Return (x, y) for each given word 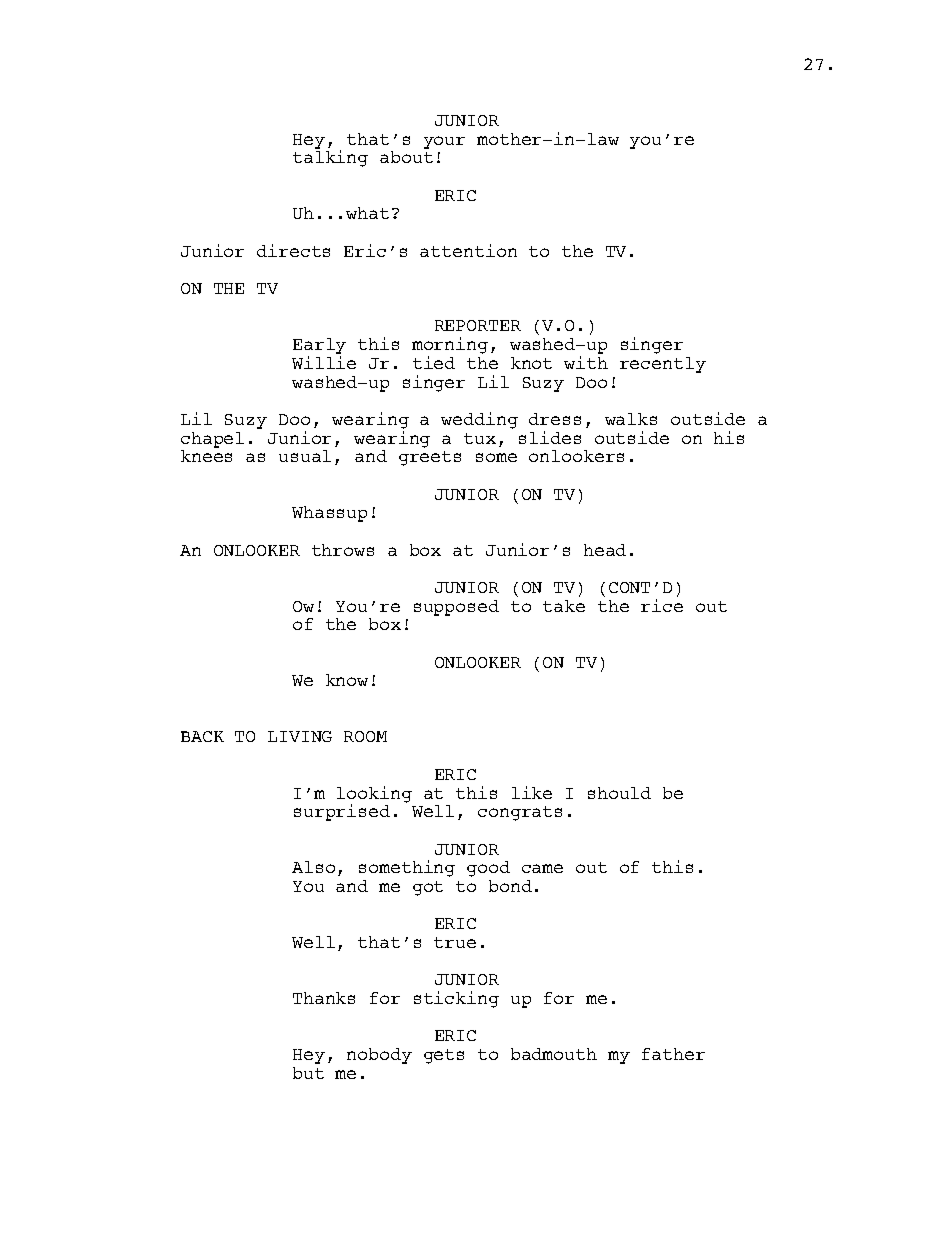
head (605, 550)
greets (430, 458)
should (619, 793)
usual (305, 456)
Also (313, 867)
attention (468, 250)
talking (330, 158)
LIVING (300, 736)
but (308, 1073)
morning (450, 347)
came (542, 868)
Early (319, 347)
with (586, 362)
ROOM (365, 736)
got (428, 888)
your (444, 142)
